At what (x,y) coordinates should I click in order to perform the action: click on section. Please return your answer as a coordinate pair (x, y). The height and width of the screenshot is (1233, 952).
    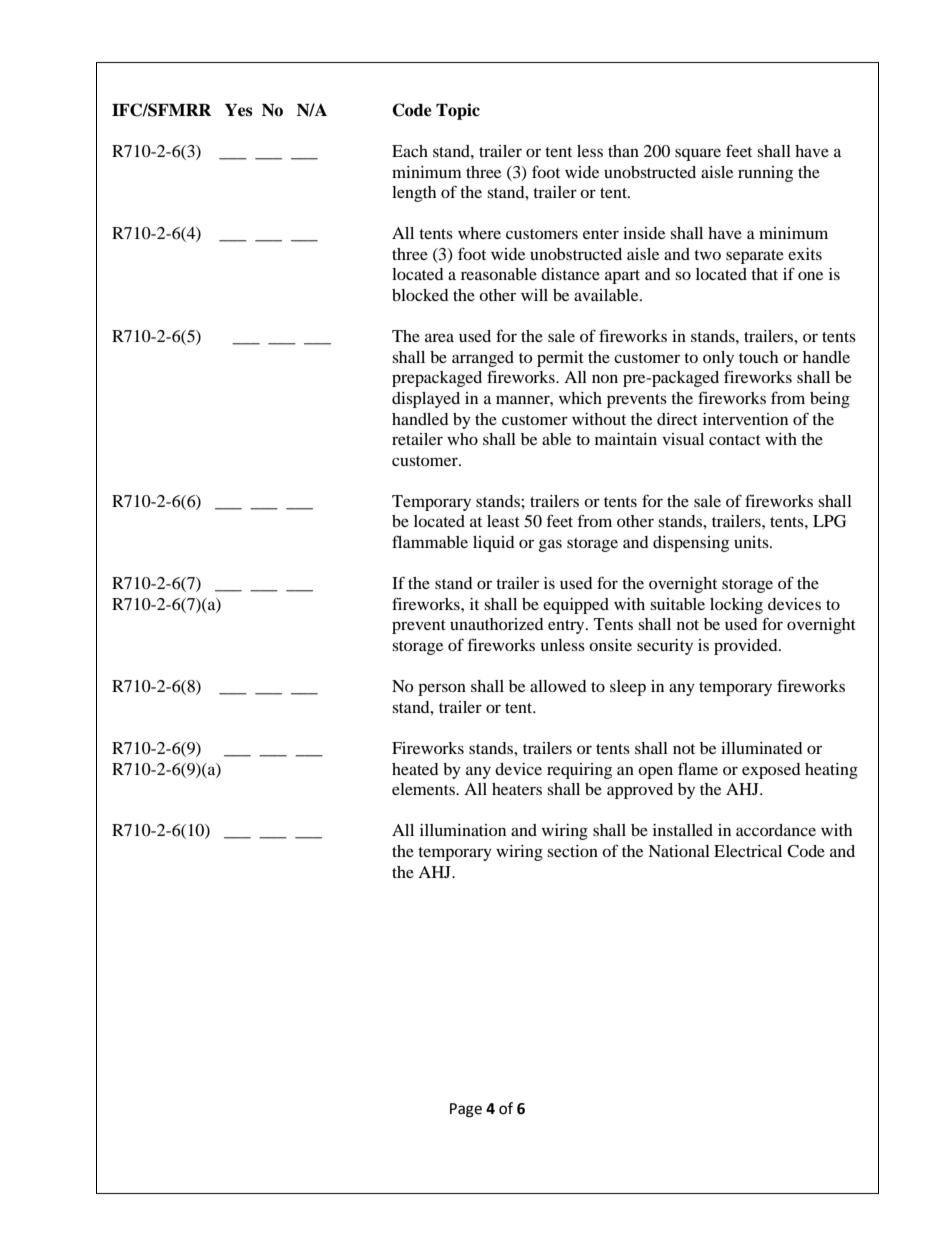
    Looking at the image, I should click on (572, 851).
